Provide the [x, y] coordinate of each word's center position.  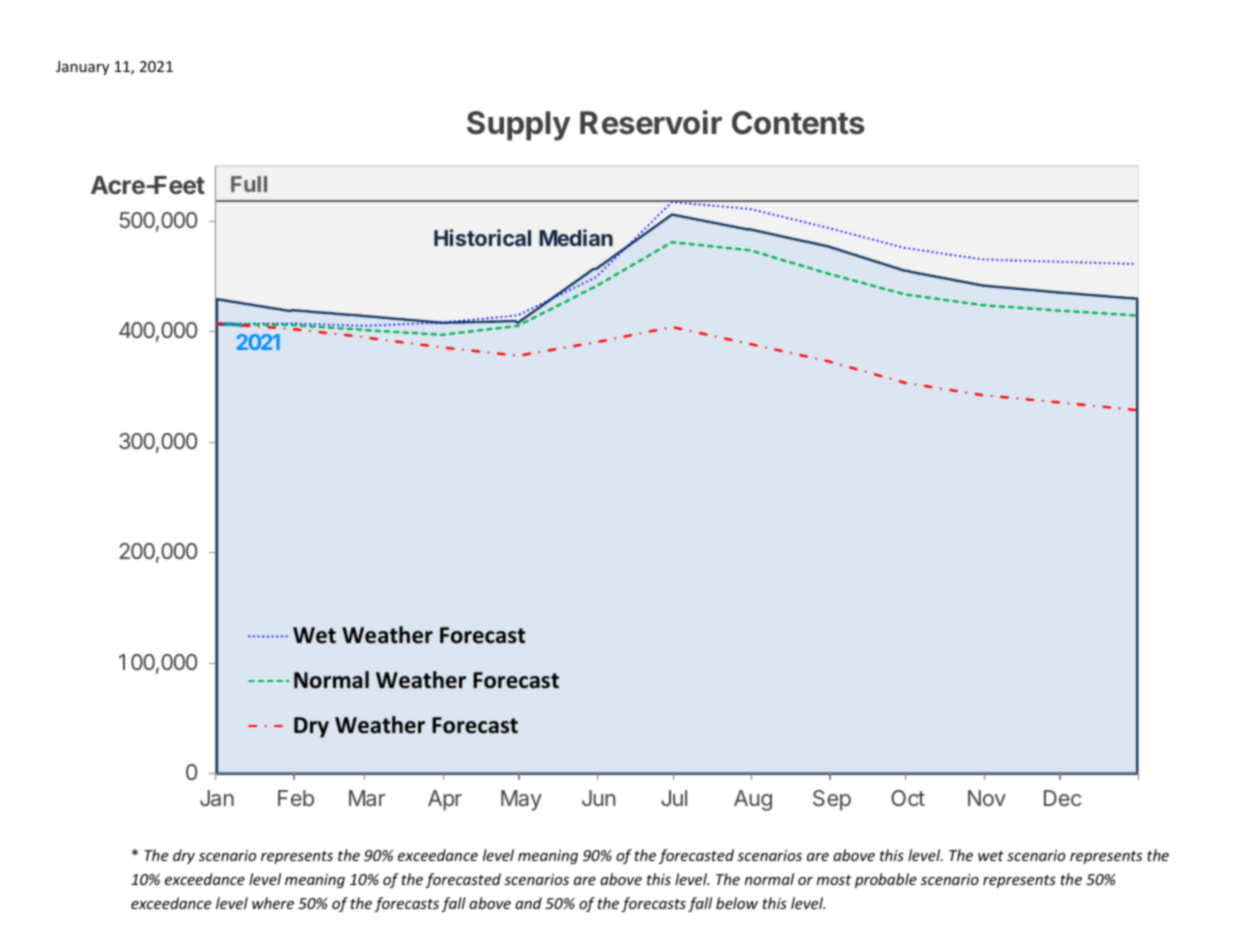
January [82, 68]
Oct [908, 798]
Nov [987, 798]
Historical [482, 237]
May [521, 800]
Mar [367, 798]
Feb [296, 798]
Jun [598, 798]
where [273, 903]
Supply [519, 126]
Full [249, 184]
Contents [798, 123]
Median [576, 237]
